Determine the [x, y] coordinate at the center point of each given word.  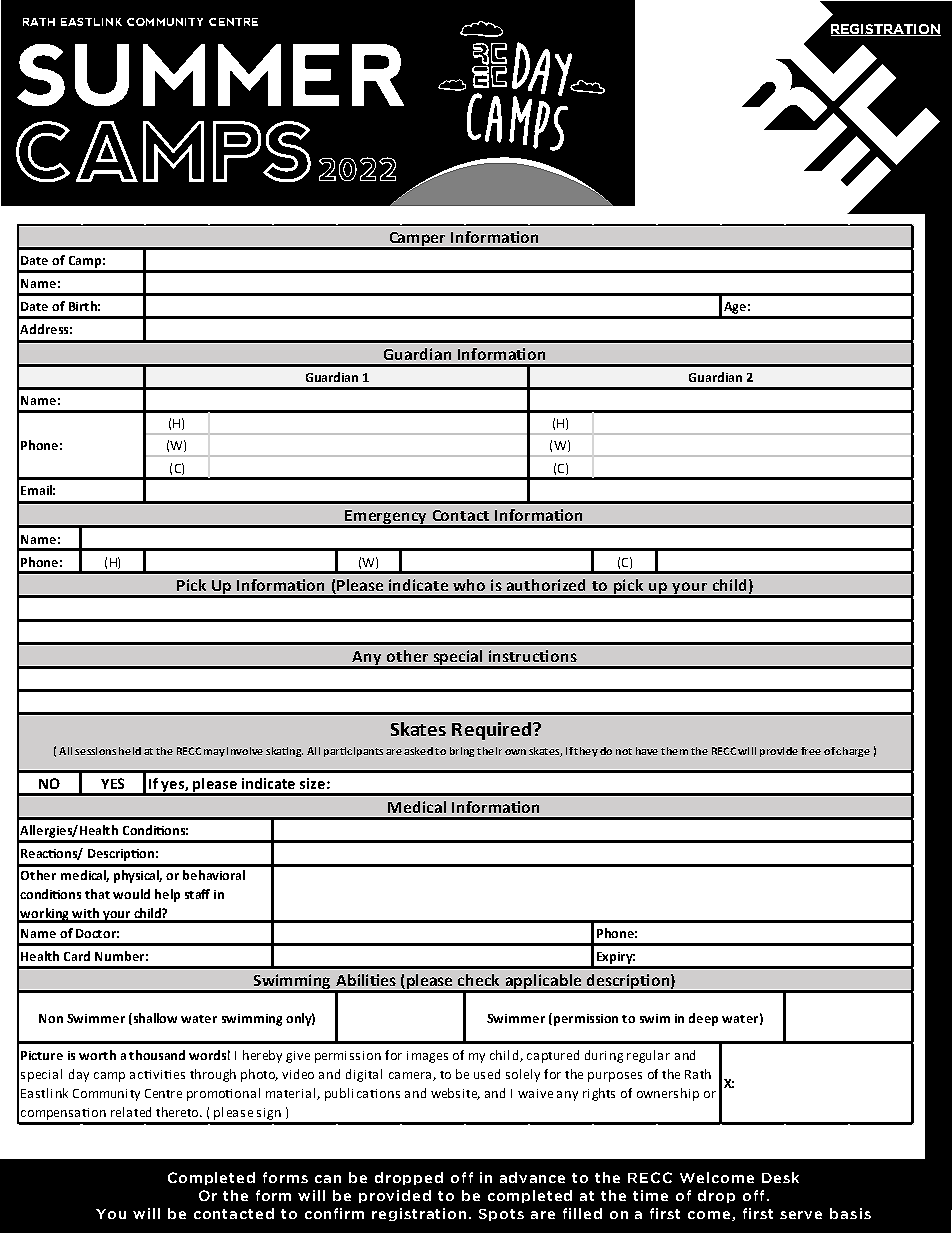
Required [491, 731]
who [469, 585]
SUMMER [210, 75]
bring [462, 752]
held [130, 751]
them [674, 751]
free [811, 751]
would [131, 894]
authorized [546, 585]
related [131, 1112]
